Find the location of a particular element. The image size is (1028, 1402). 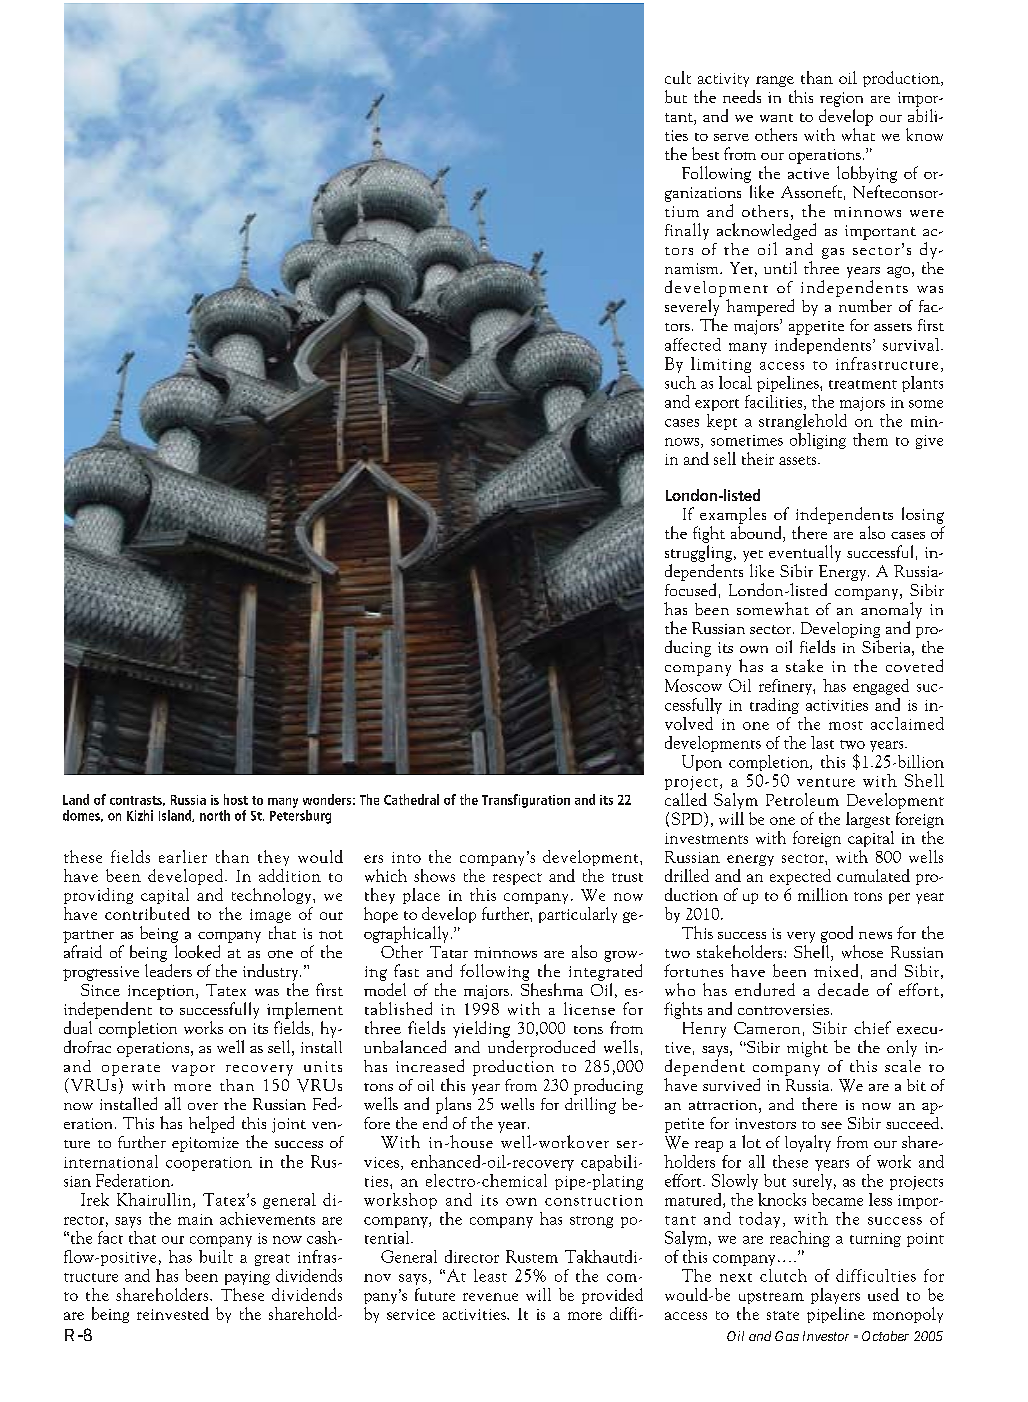

serve is located at coordinates (731, 137).
